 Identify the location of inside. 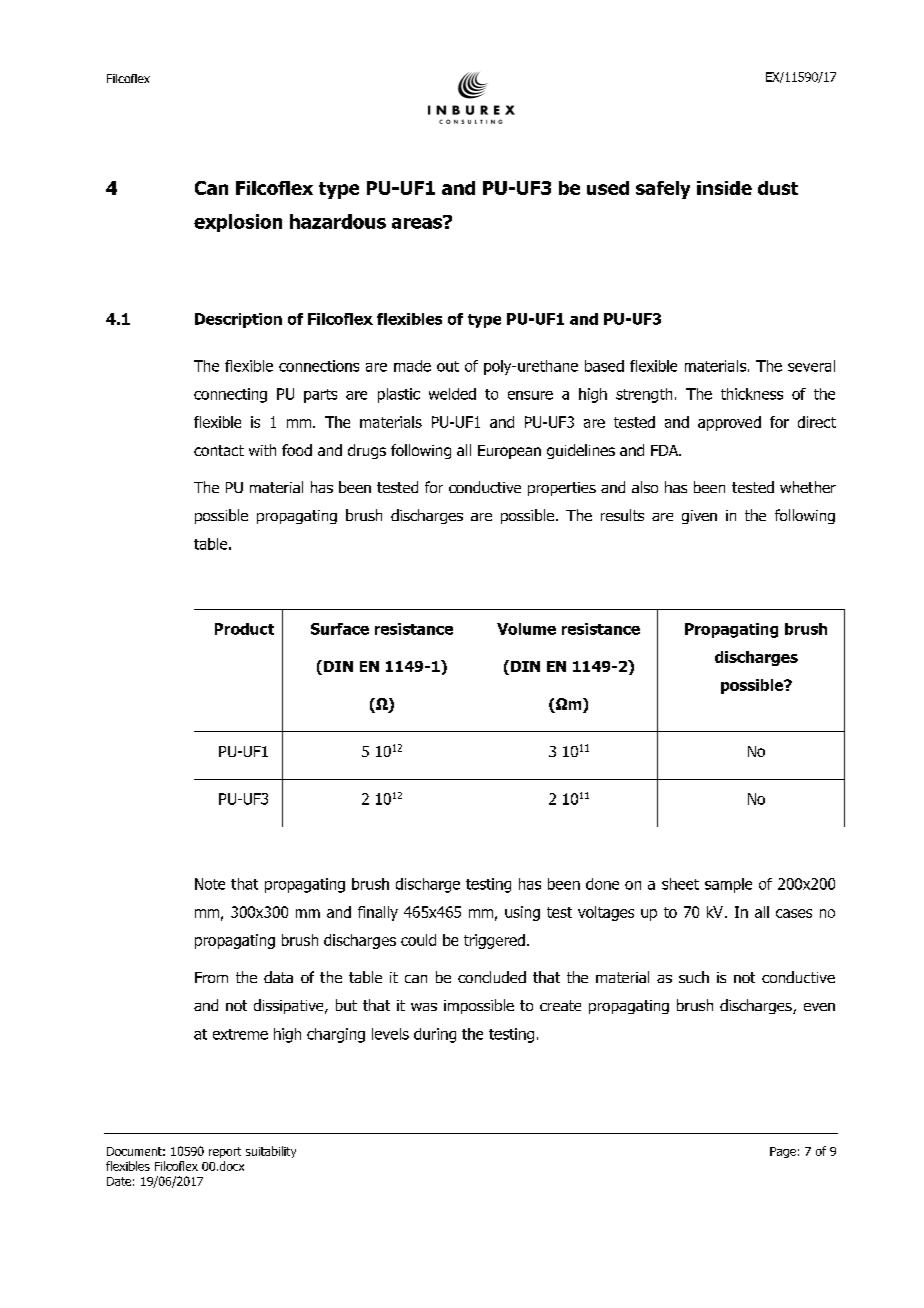
(724, 188).
